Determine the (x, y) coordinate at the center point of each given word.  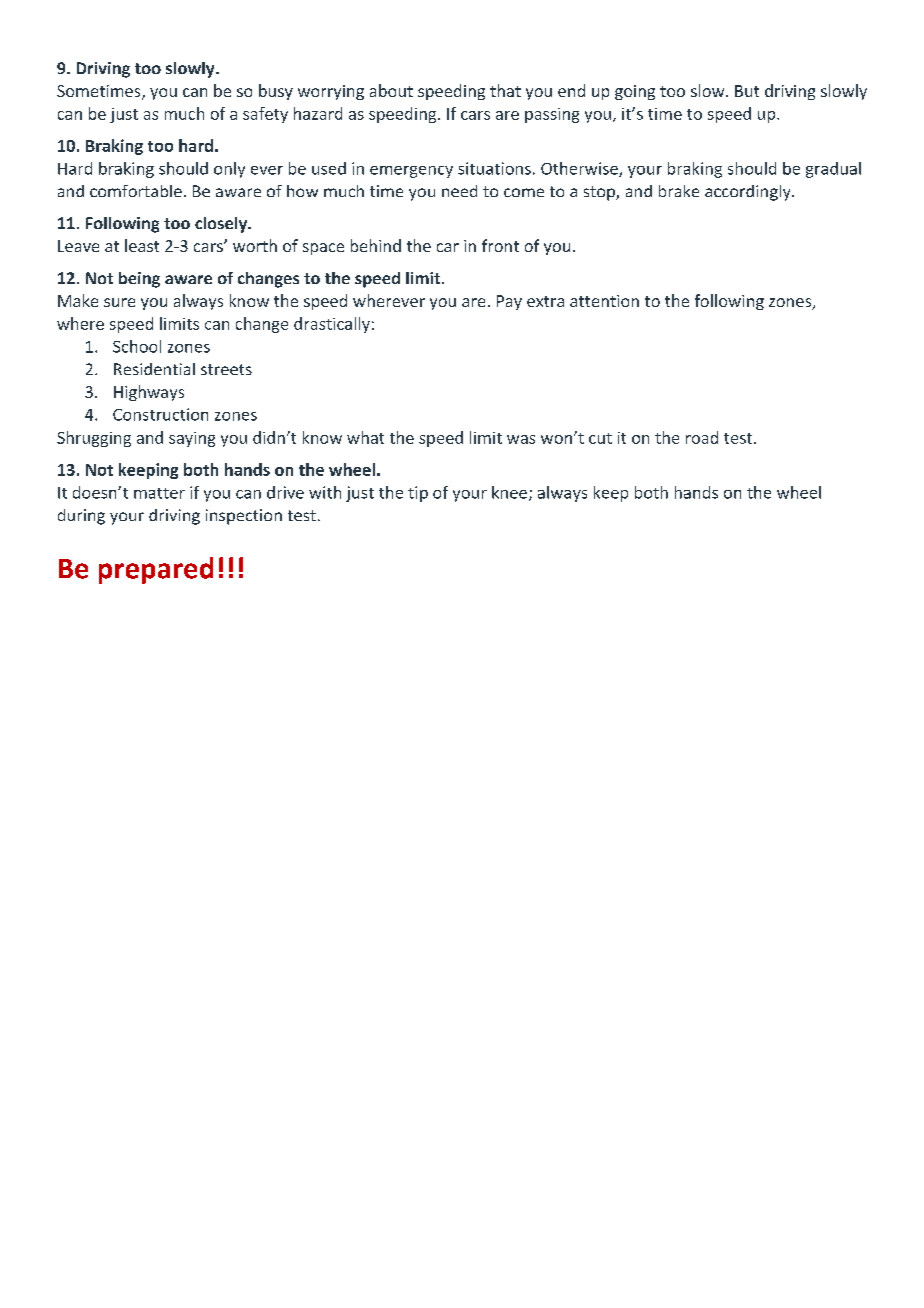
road (702, 437)
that (505, 90)
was (521, 439)
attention (604, 301)
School (137, 346)
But (747, 91)
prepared (156, 570)
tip (418, 494)
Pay (509, 302)
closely (222, 225)
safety (265, 115)
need (459, 191)
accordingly (749, 193)
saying (192, 439)
